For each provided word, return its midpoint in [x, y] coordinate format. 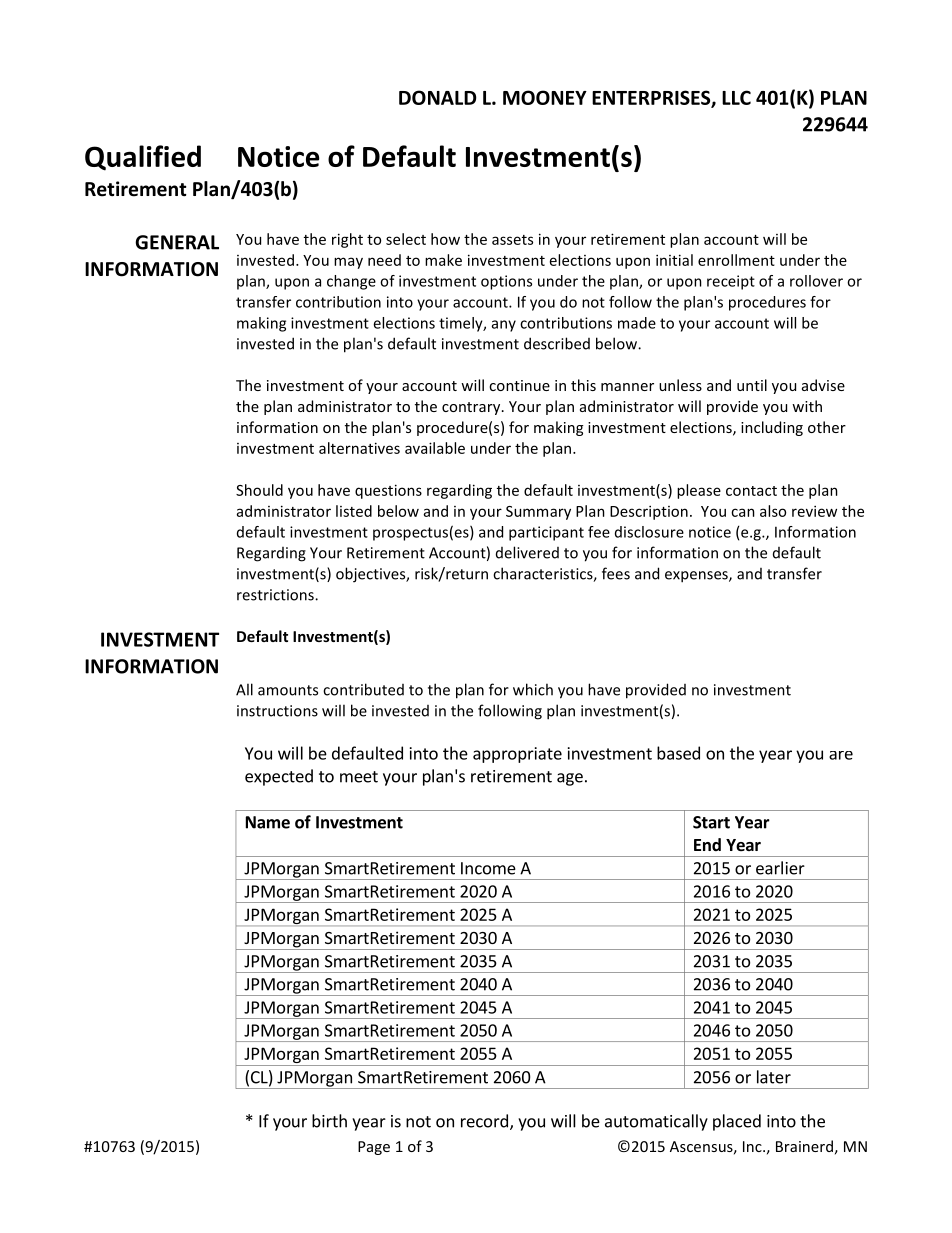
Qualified [143, 158]
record [484, 1121]
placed [737, 1122]
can [743, 512]
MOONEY [545, 97]
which [533, 689]
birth [329, 1121]
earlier [780, 868]
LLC [736, 97]
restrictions [276, 595]
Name [268, 822]
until [752, 385]
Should [259, 490]
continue [519, 385]
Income [488, 868]
